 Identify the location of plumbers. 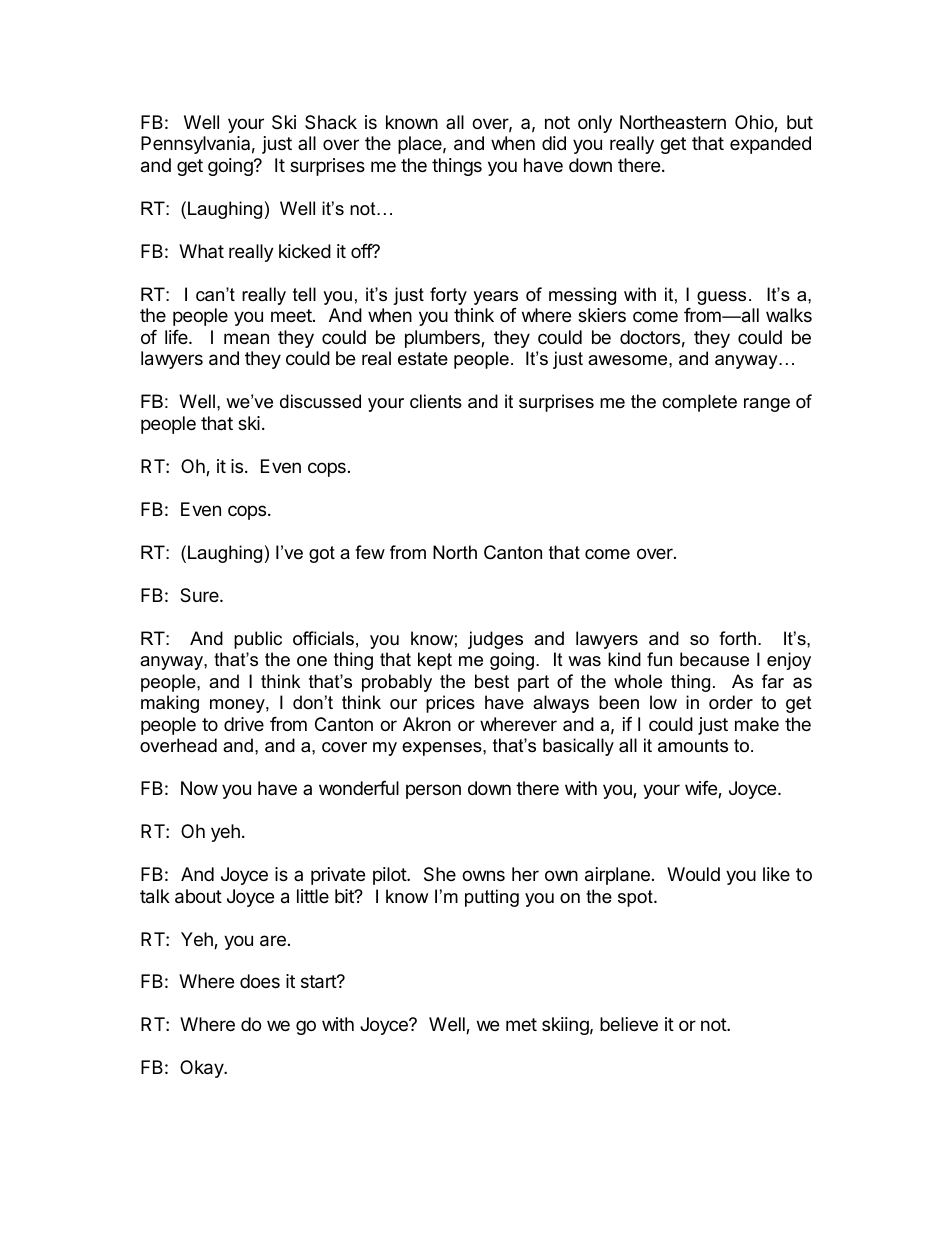
(443, 339).
